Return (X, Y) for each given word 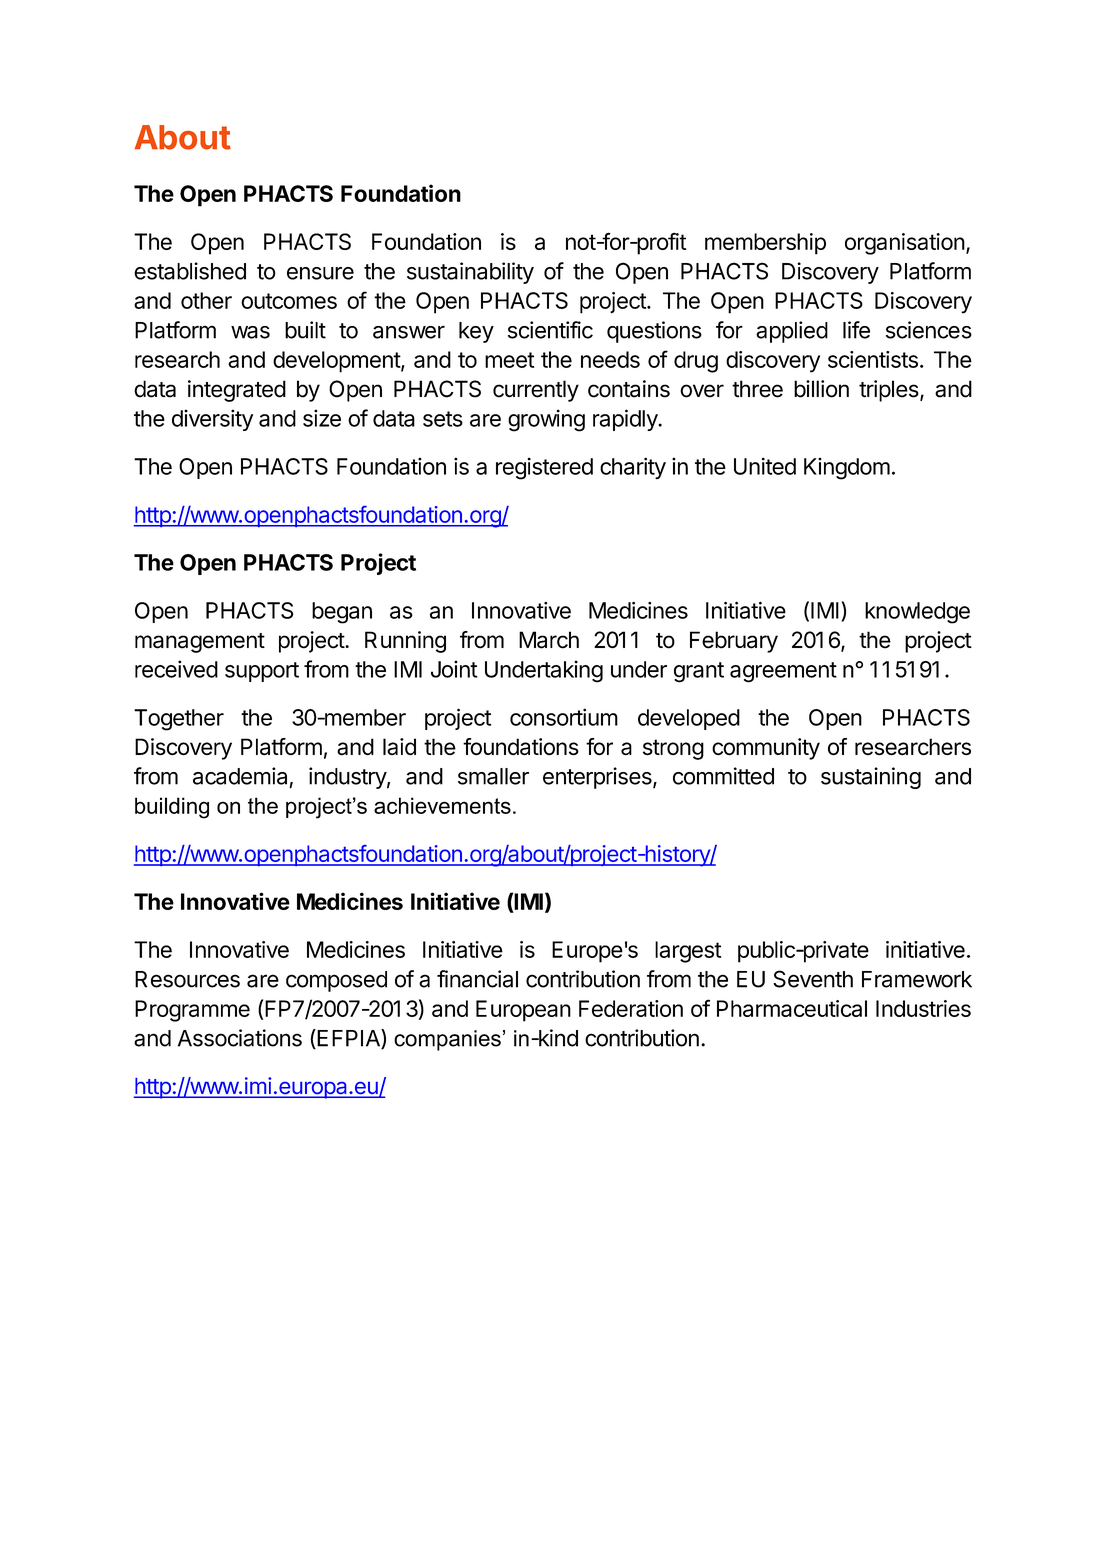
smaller (493, 776)
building (172, 808)
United (765, 466)
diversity (212, 420)
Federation (631, 1008)
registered (544, 468)
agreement (783, 672)
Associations (240, 1038)
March (549, 640)
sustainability (470, 273)
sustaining (871, 778)
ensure (320, 273)
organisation (905, 244)
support (262, 672)
